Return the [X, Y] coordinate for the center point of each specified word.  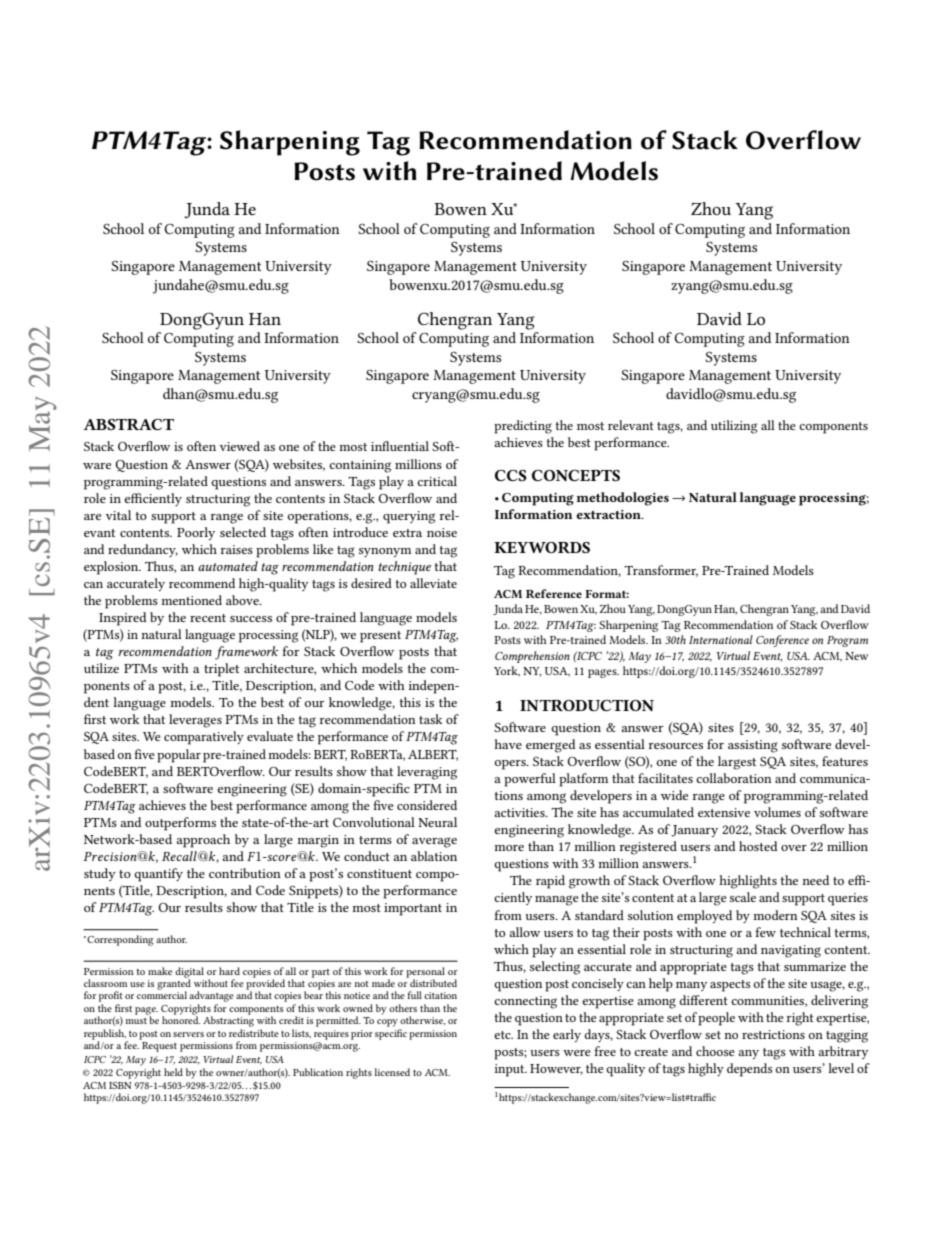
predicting [523, 427]
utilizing [734, 427]
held [173, 1072]
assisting [753, 746]
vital [118, 515]
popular [179, 756]
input [511, 1070]
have [508, 744]
